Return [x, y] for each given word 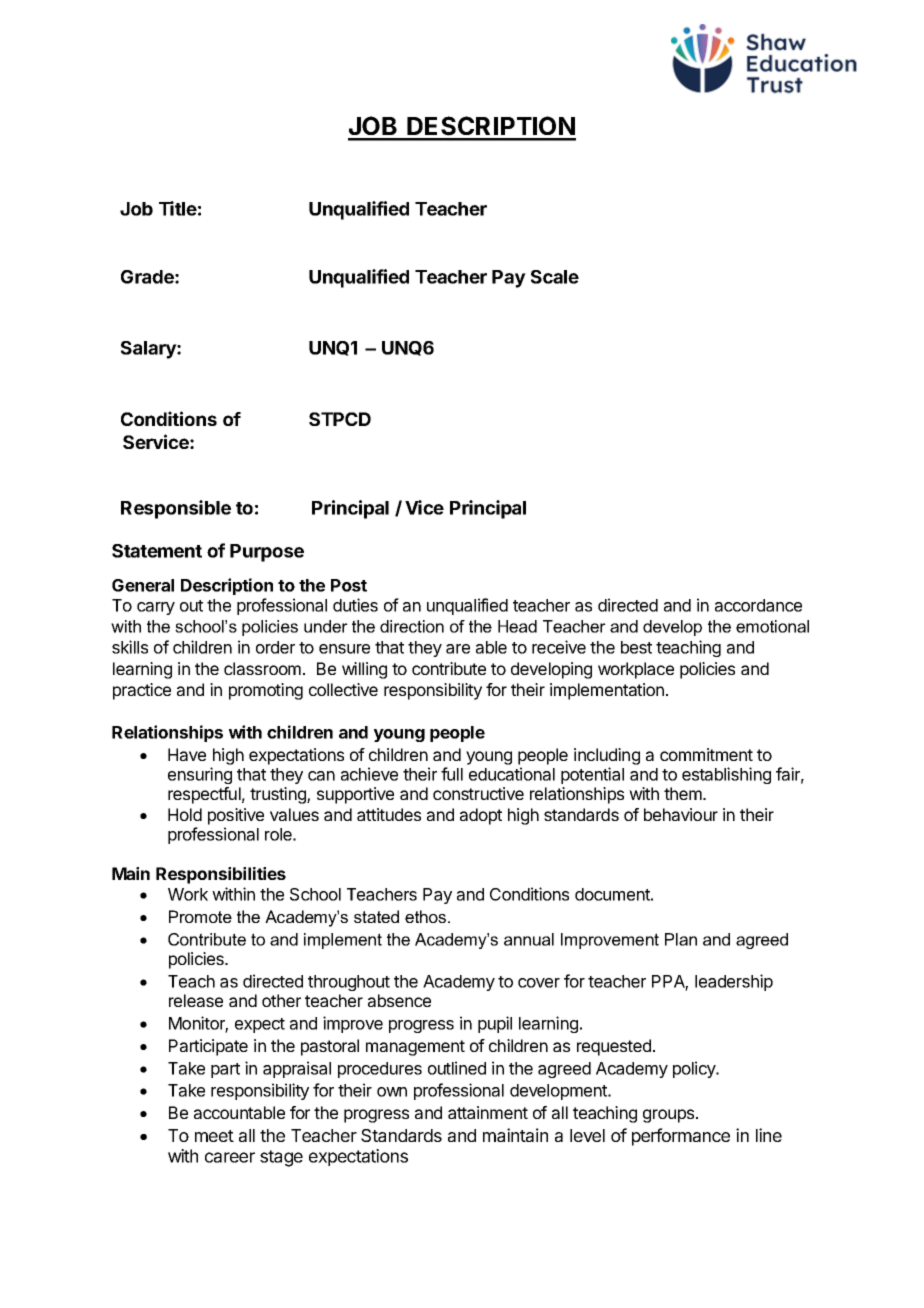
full [452, 774]
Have [187, 754]
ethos [427, 916]
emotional [772, 626]
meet [214, 1136]
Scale [555, 277]
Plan [681, 939]
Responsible [176, 509]
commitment [706, 754]
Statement [157, 551]
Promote [200, 916]
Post [349, 585]
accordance [758, 605]
